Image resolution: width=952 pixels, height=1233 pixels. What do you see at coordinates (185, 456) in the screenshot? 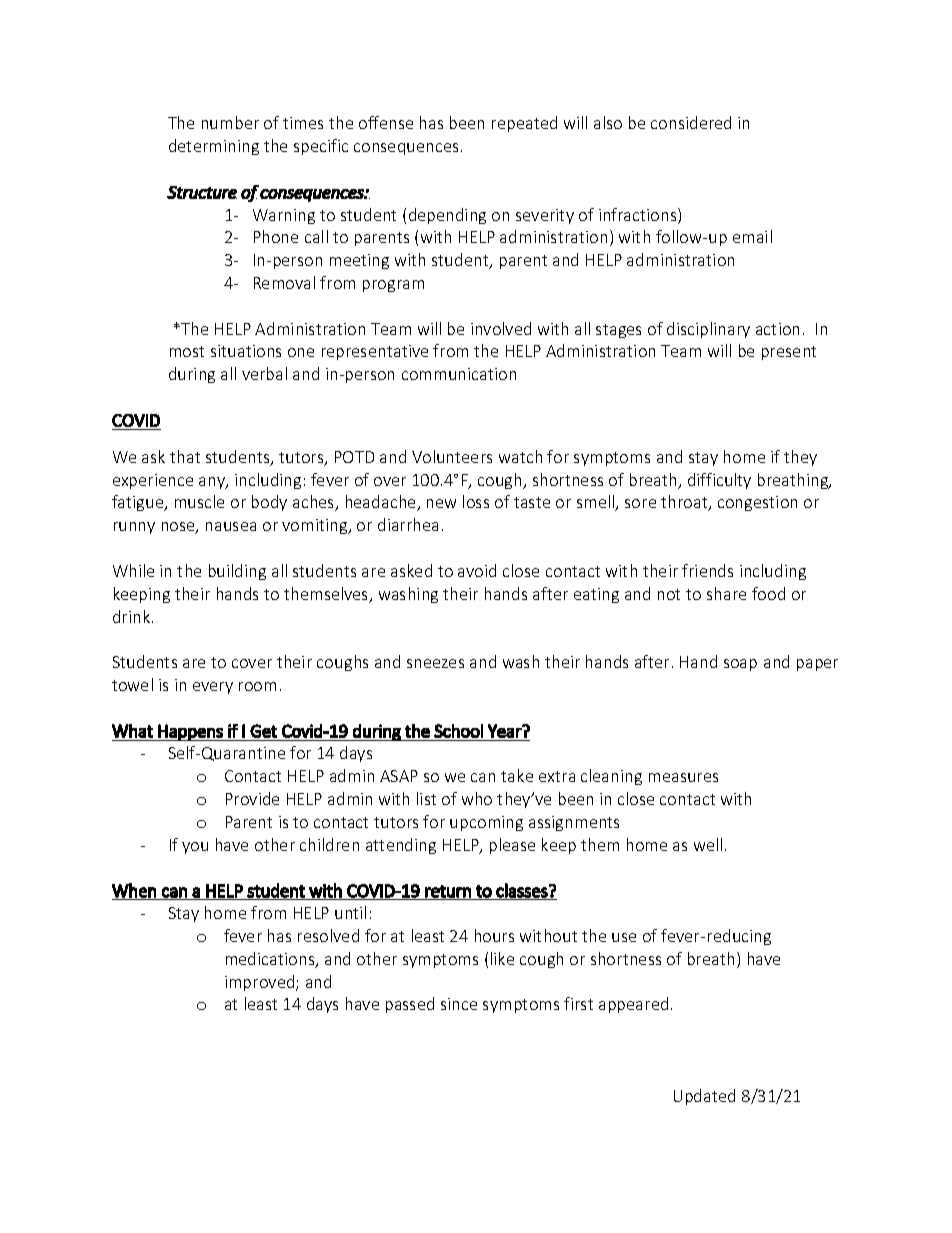
I see `that` at bounding box center [185, 456].
